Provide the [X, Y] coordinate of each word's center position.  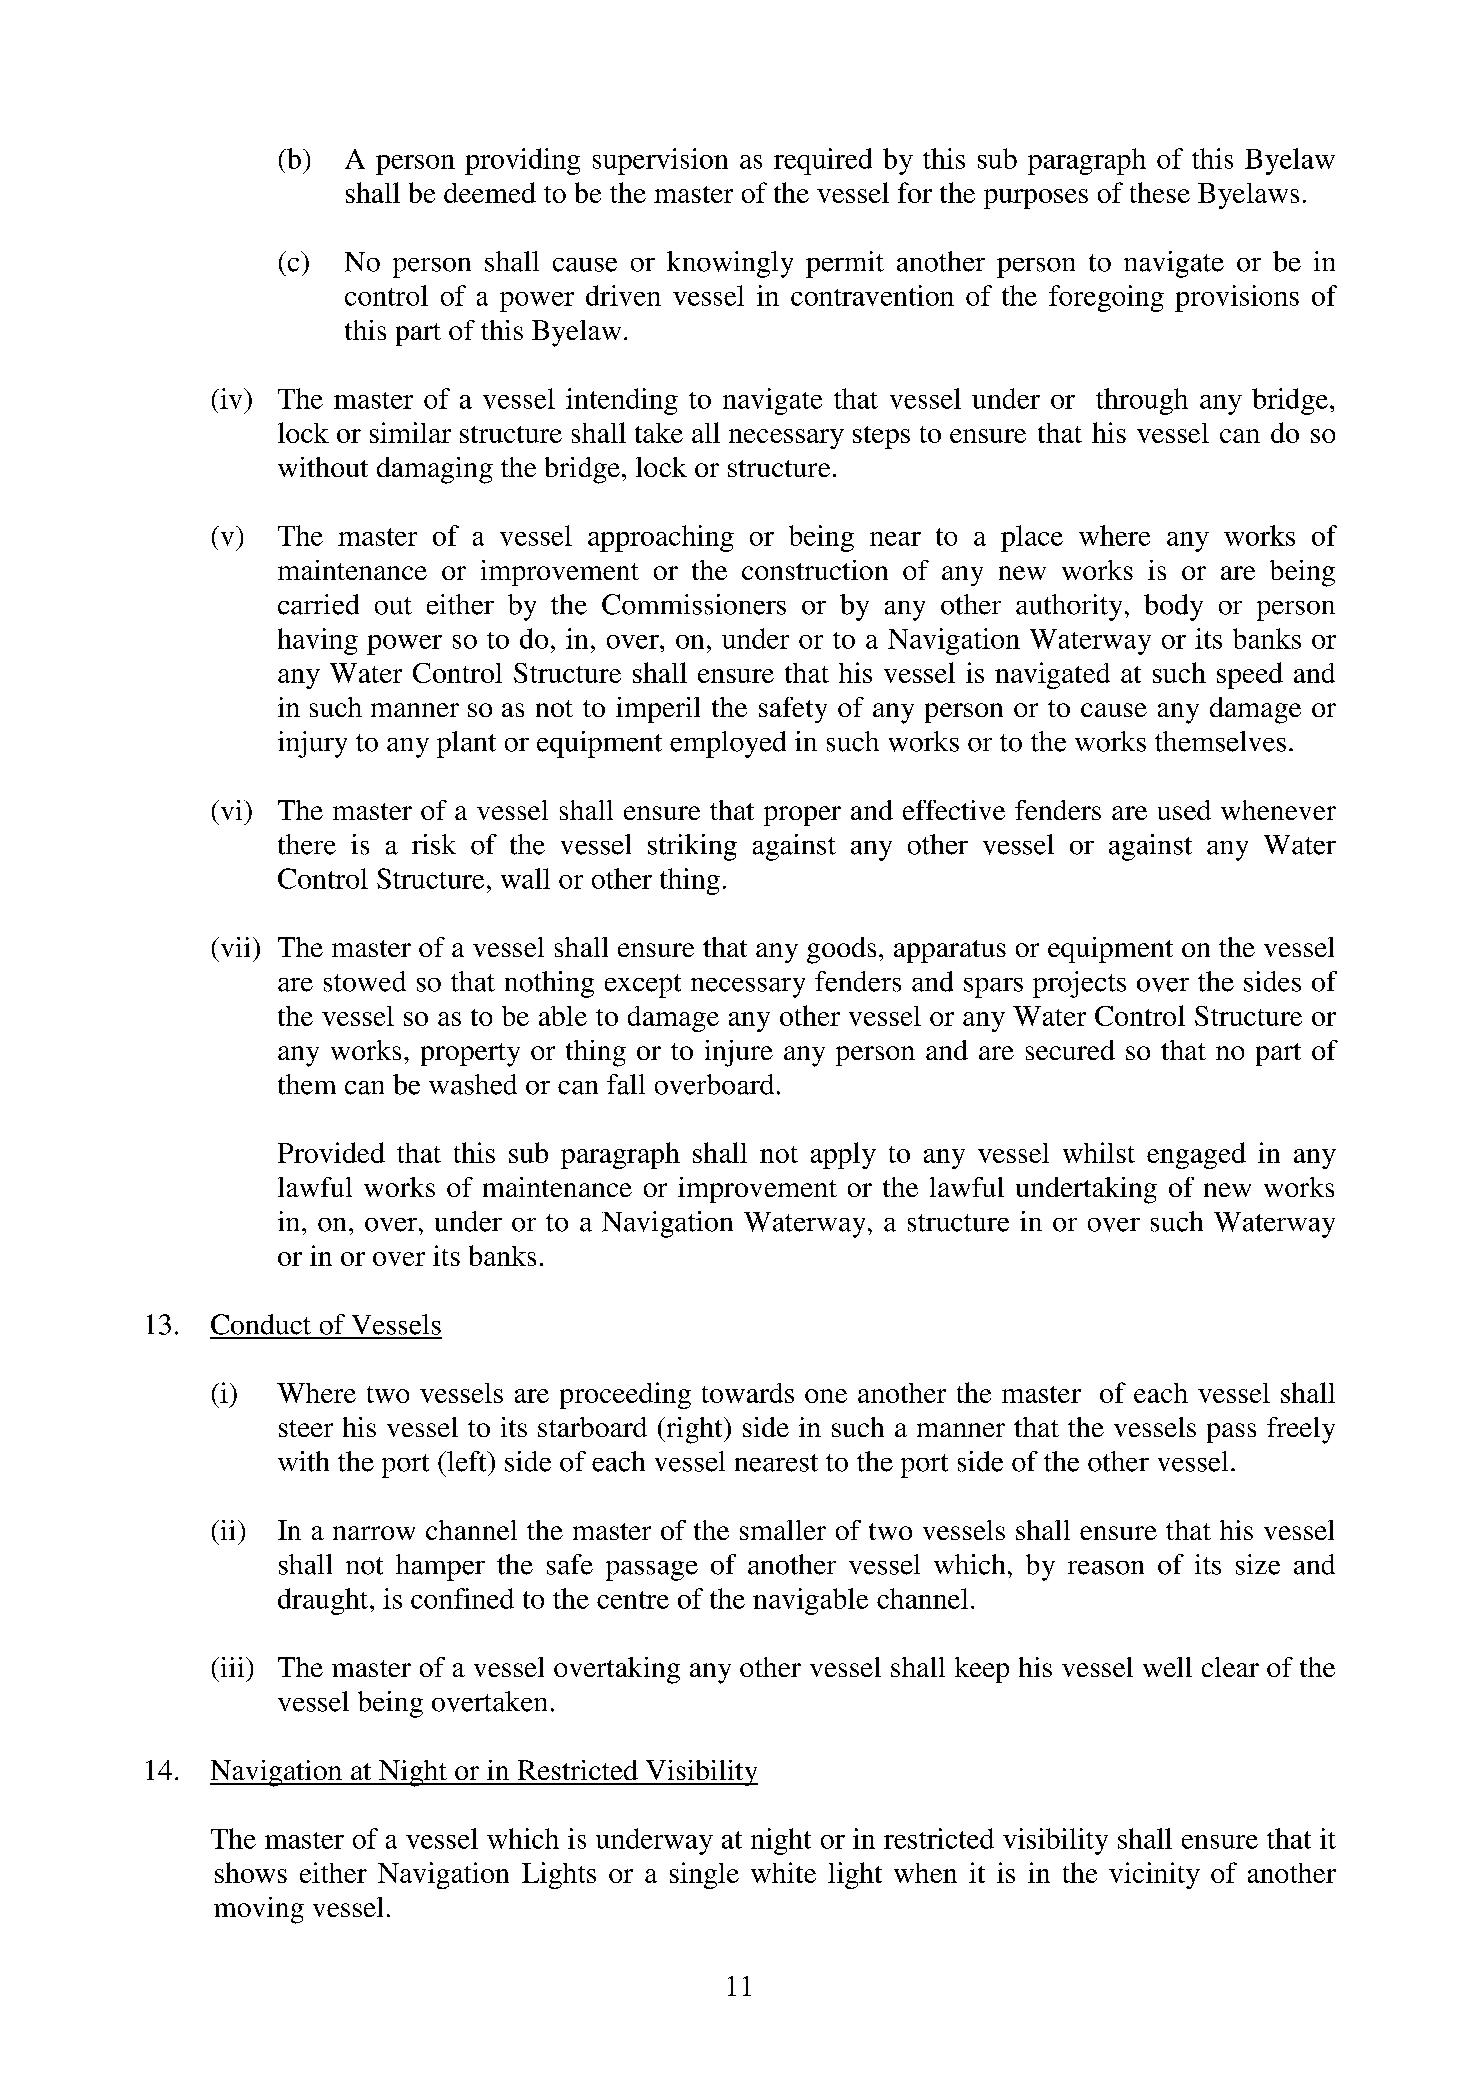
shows [251, 1872]
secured [1070, 1050]
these [1160, 192]
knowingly [730, 264]
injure [739, 1053]
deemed [490, 192]
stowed [365, 981]
